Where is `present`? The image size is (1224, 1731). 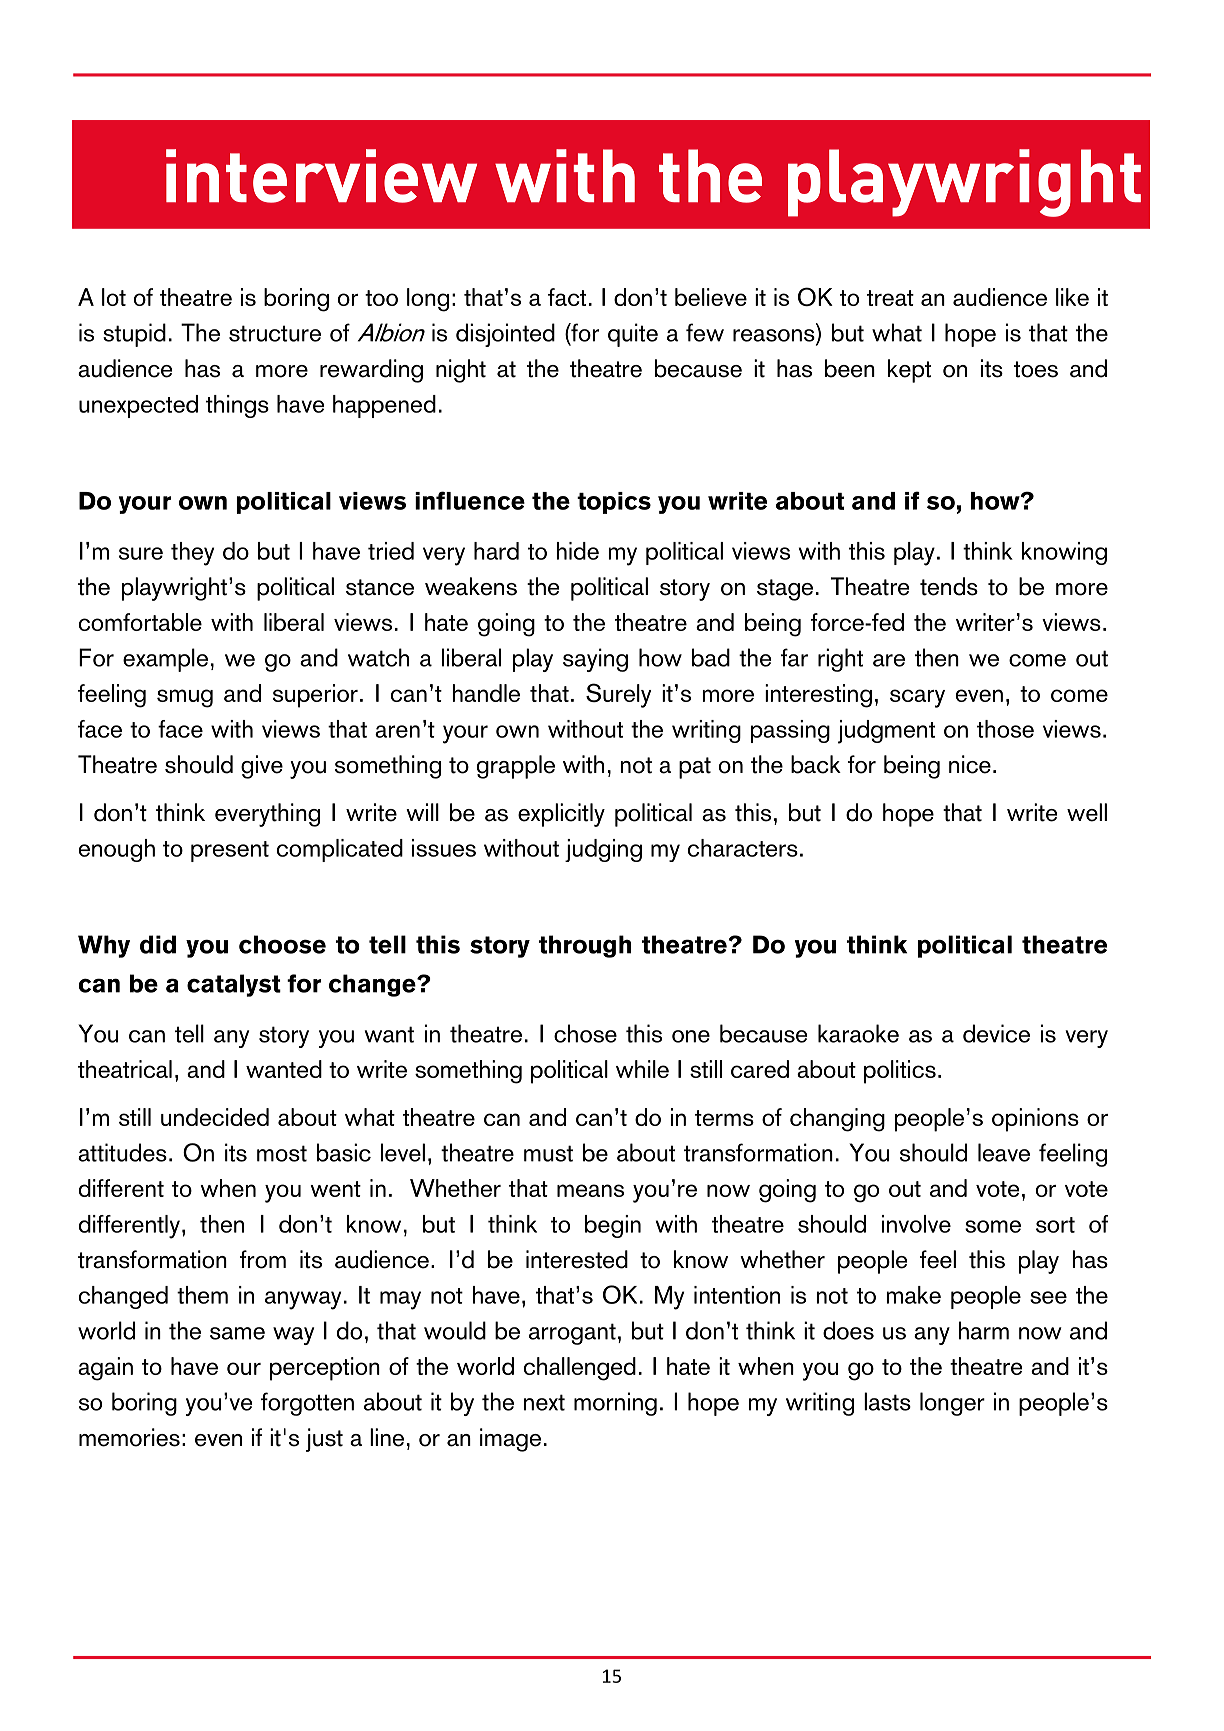
present is located at coordinates (230, 851).
